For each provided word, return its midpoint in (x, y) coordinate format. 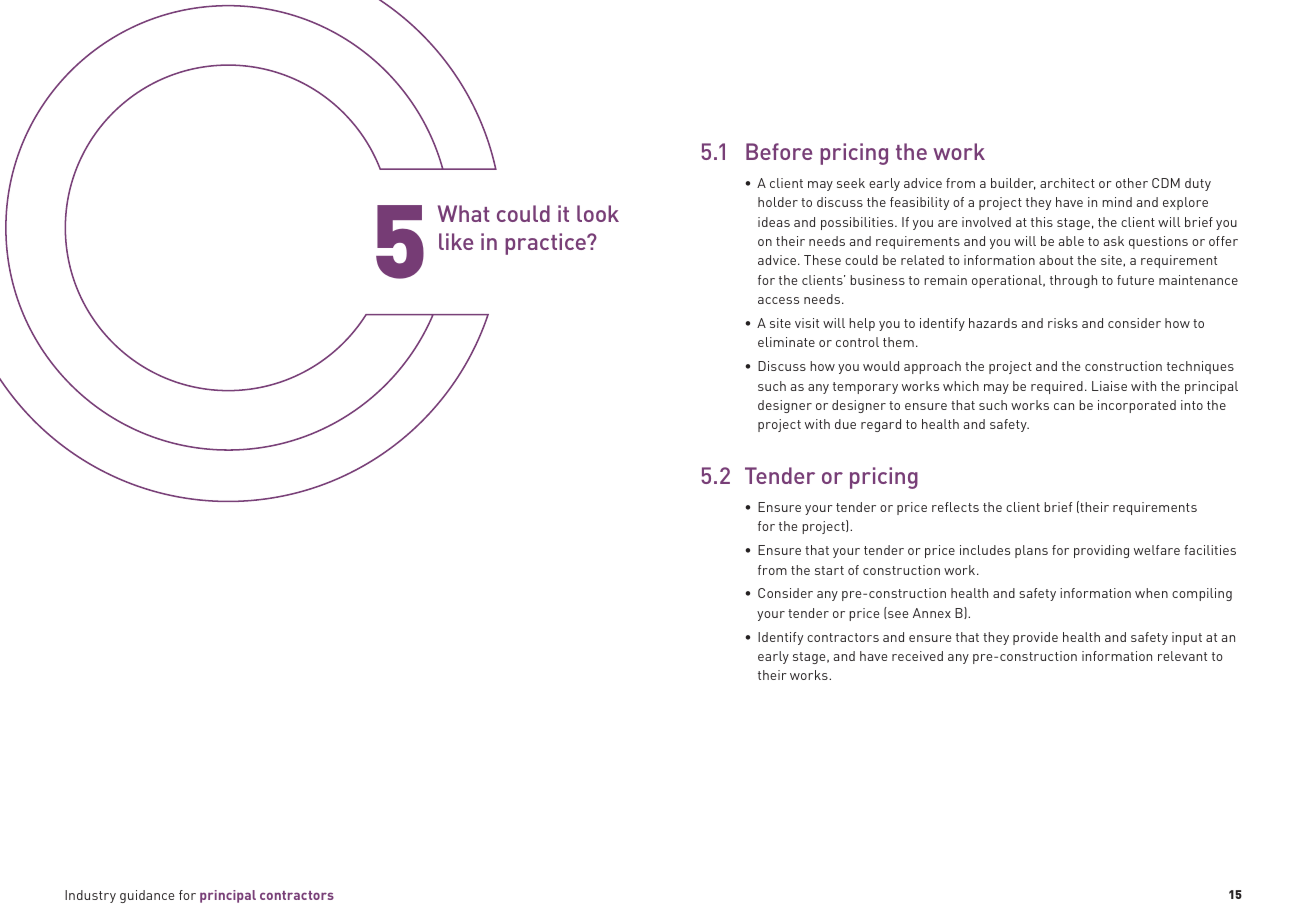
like (456, 241)
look (598, 213)
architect (1067, 183)
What (464, 213)
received (917, 656)
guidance (147, 896)
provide (1035, 638)
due (845, 424)
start (829, 570)
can (1064, 406)
